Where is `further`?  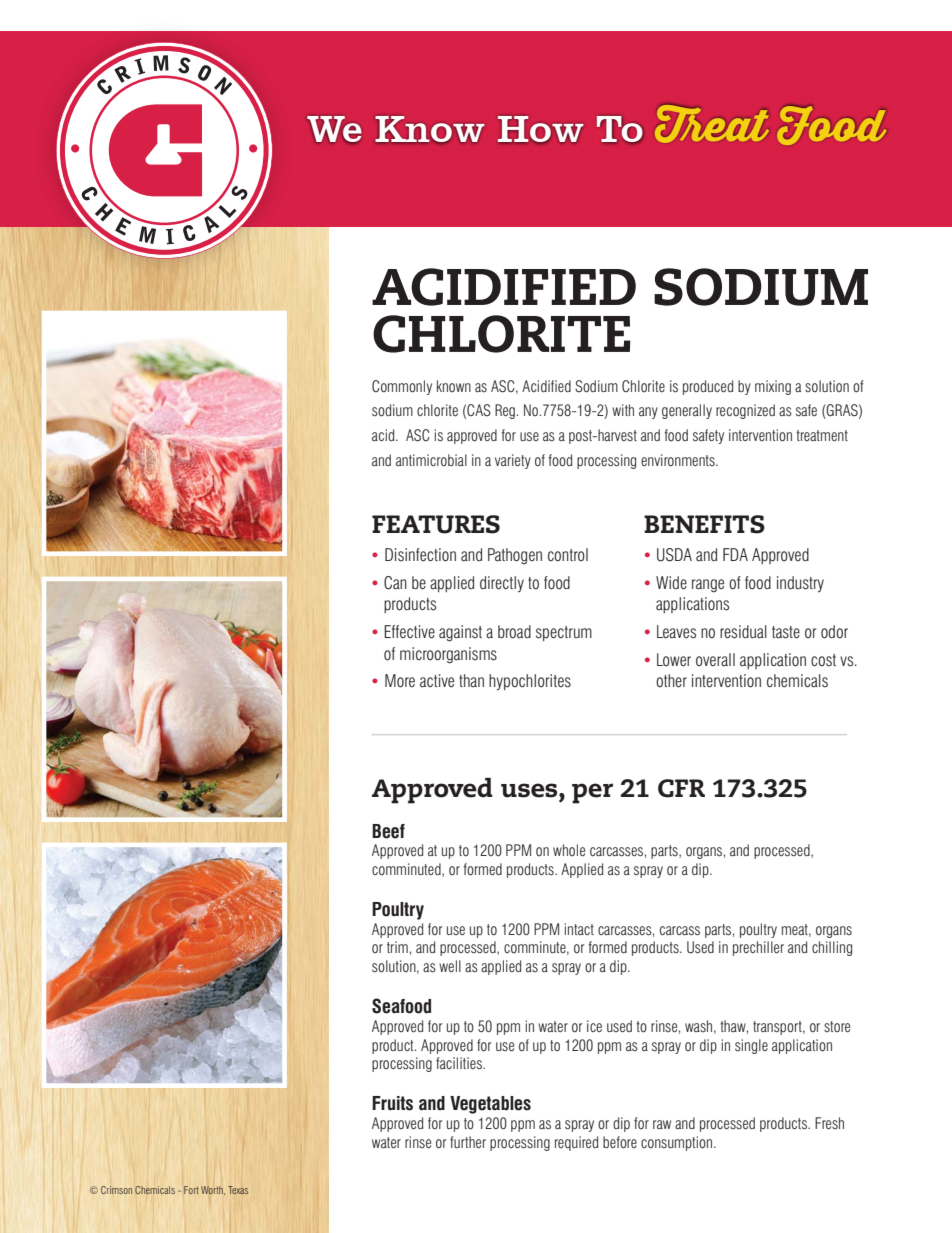 further is located at coordinates (468, 1142).
